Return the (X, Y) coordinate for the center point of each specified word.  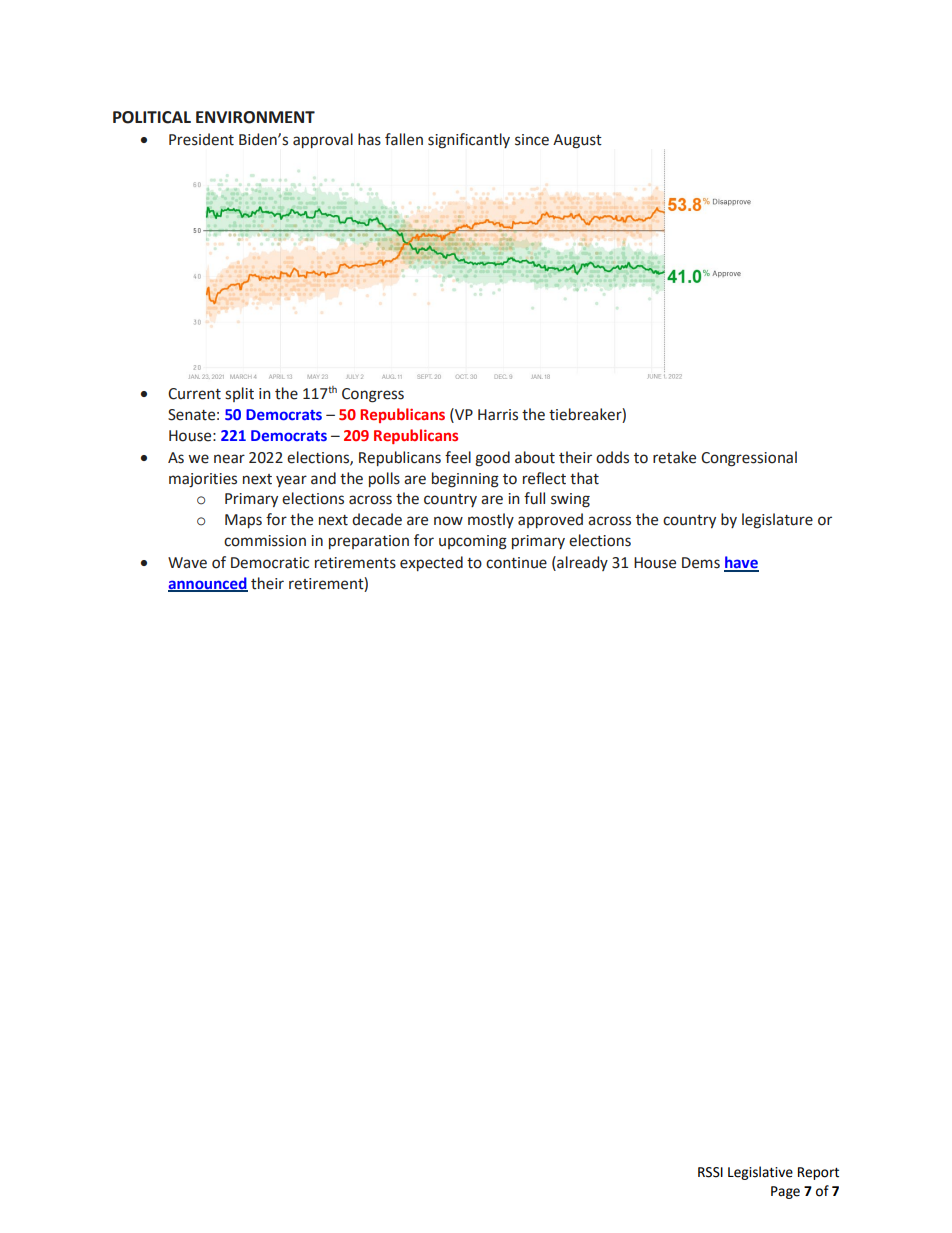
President (201, 139)
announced (208, 584)
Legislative (760, 1173)
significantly (469, 141)
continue (516, 563)
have (741, 563)
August (577, 141)
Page (785, 1192)
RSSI (710, 1172)
